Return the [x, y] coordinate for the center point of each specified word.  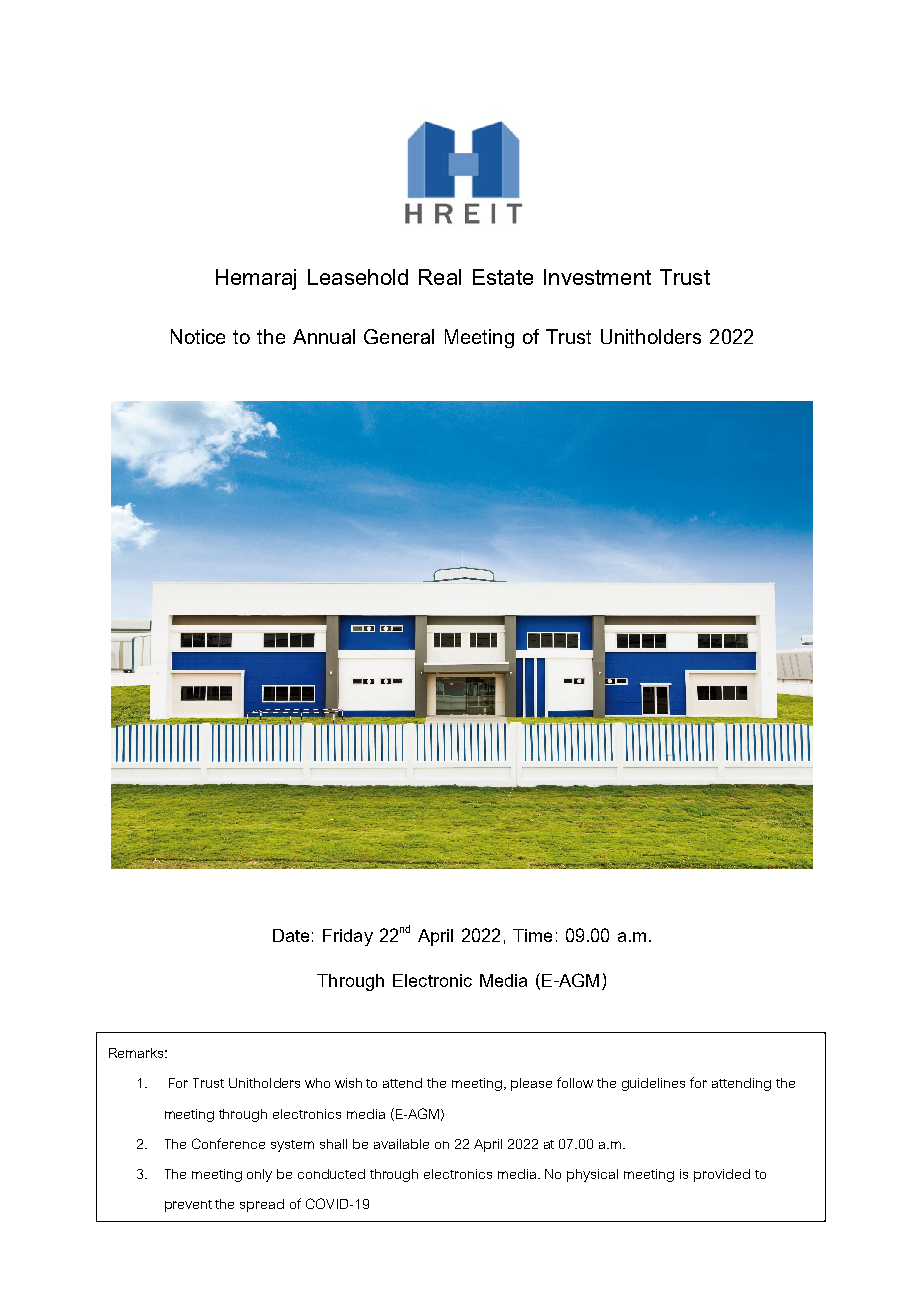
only [259, 1175]
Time [532, 935]
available [401, 1144]
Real [440, 277]
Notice [198, 336]
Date [291, 935]
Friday [348, 937]
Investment [597, 277]
